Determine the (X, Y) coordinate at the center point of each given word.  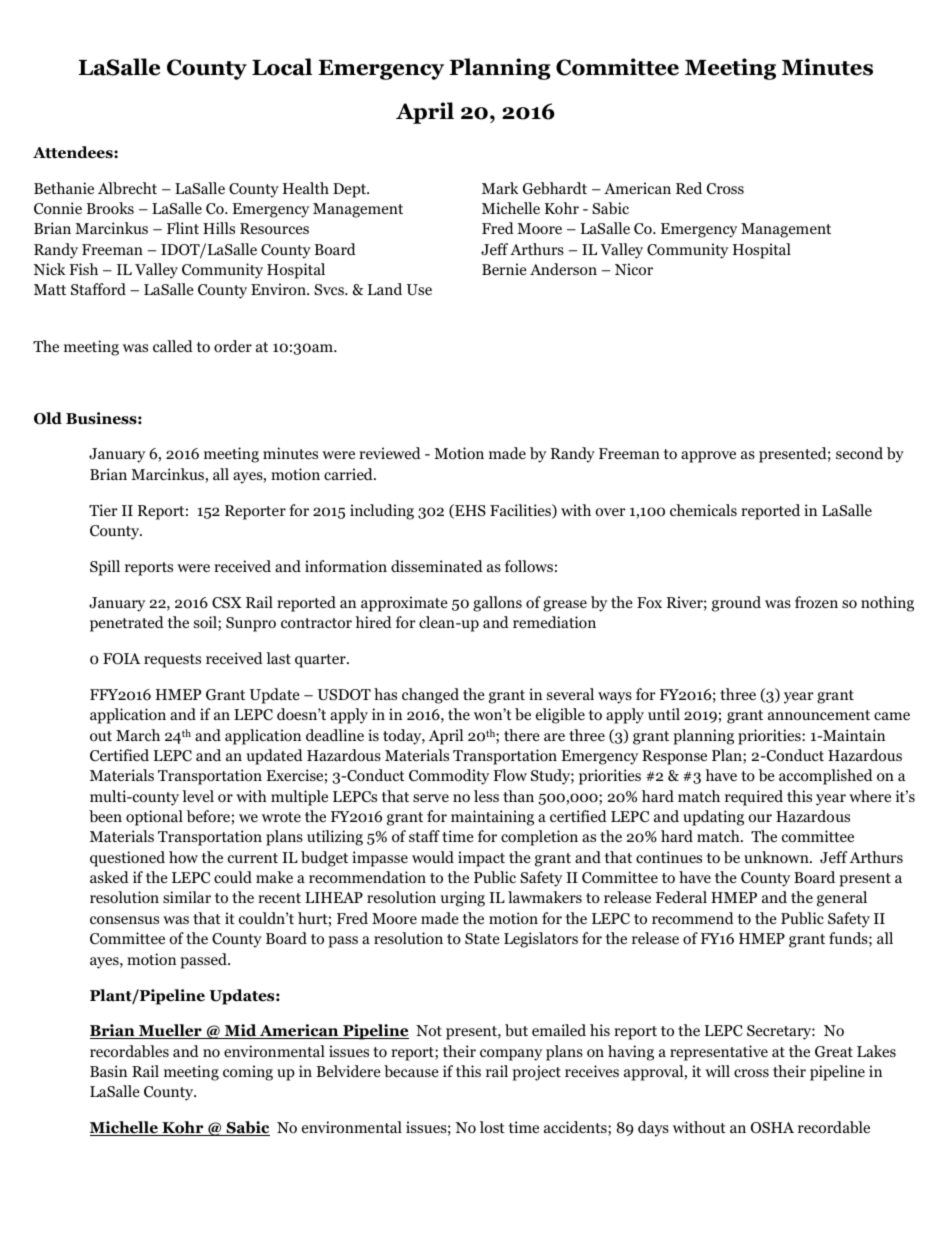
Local (282, 67)
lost (492, 1127)
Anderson (563, 269)
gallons (497, 604)
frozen (816, 602)
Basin (108, 1071)
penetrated (127, 624)
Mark (500, 188)
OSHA (772, 1128)
